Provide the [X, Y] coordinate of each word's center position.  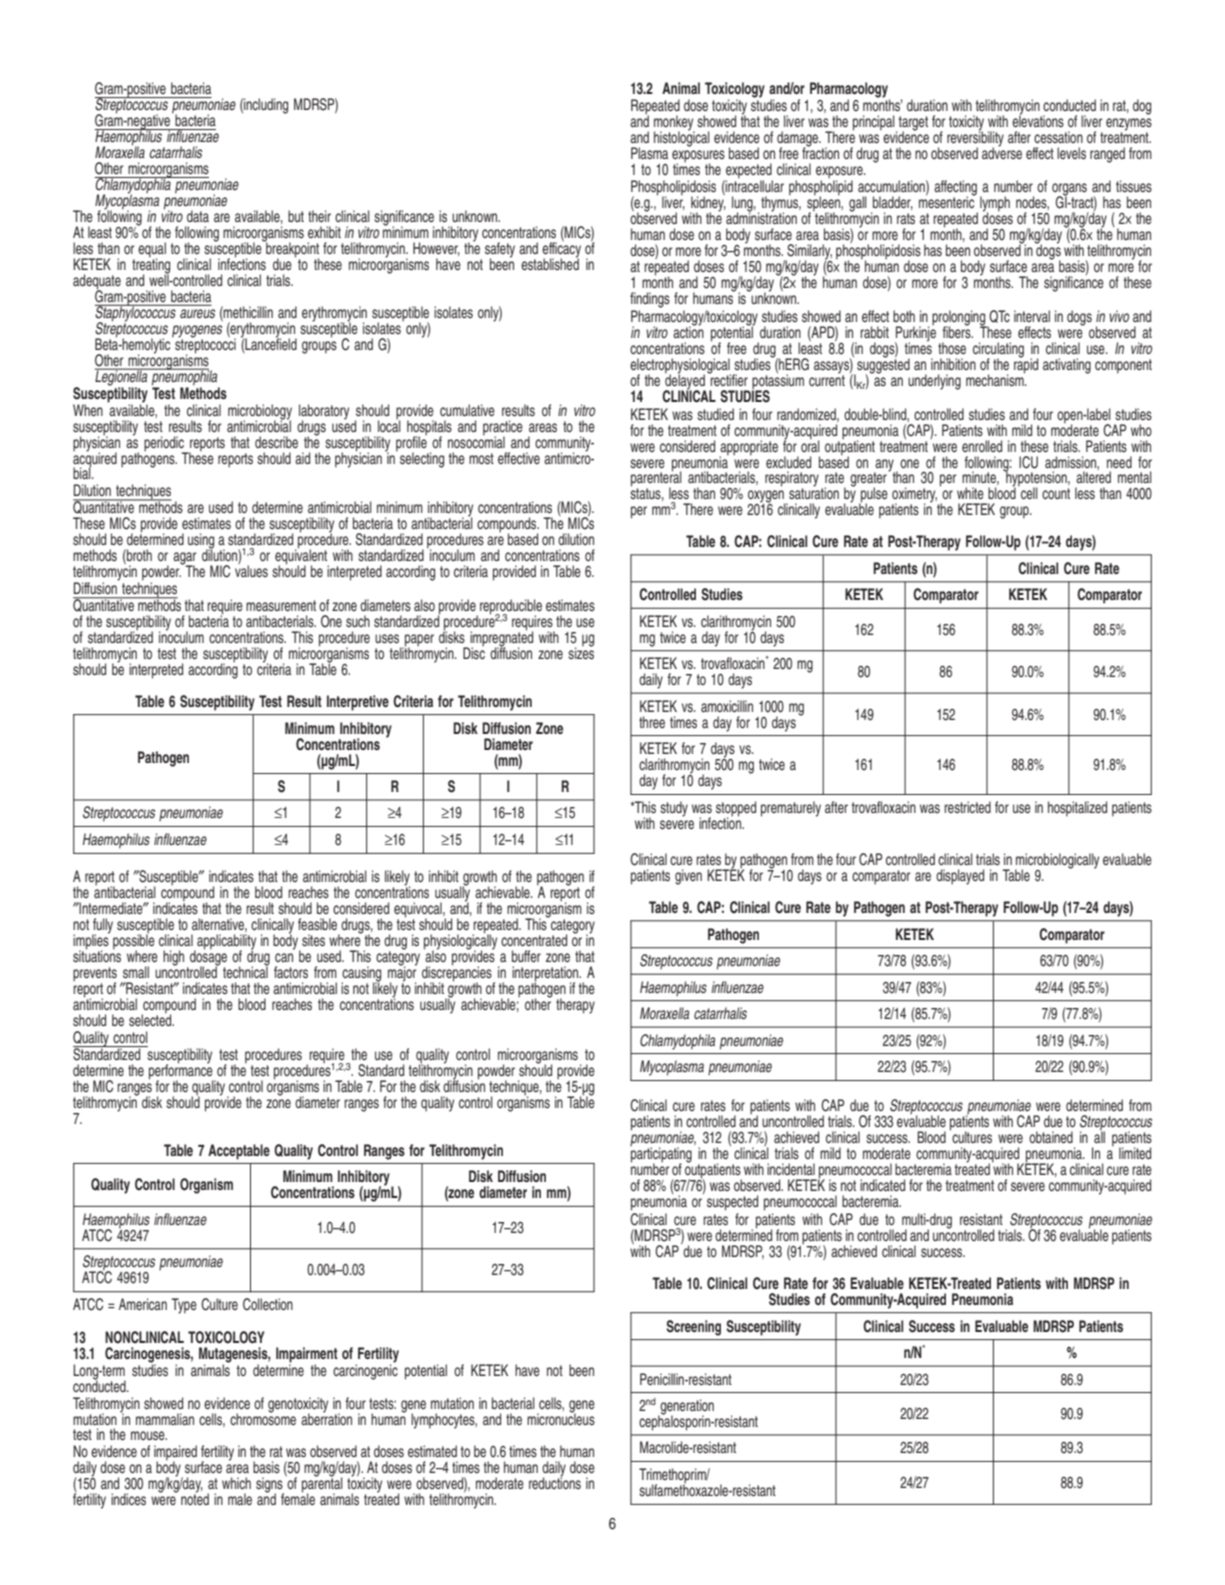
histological [682, 138]
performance [182, 1072]
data [198, 216]
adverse [1002, 152]
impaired [175, 1454]
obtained [1051, 1137]
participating [661, 1155]
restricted [967, 807]
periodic [165, 444]
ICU [1028, 462]
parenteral [656, 479]
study [674, 809]
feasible [317, 924]
